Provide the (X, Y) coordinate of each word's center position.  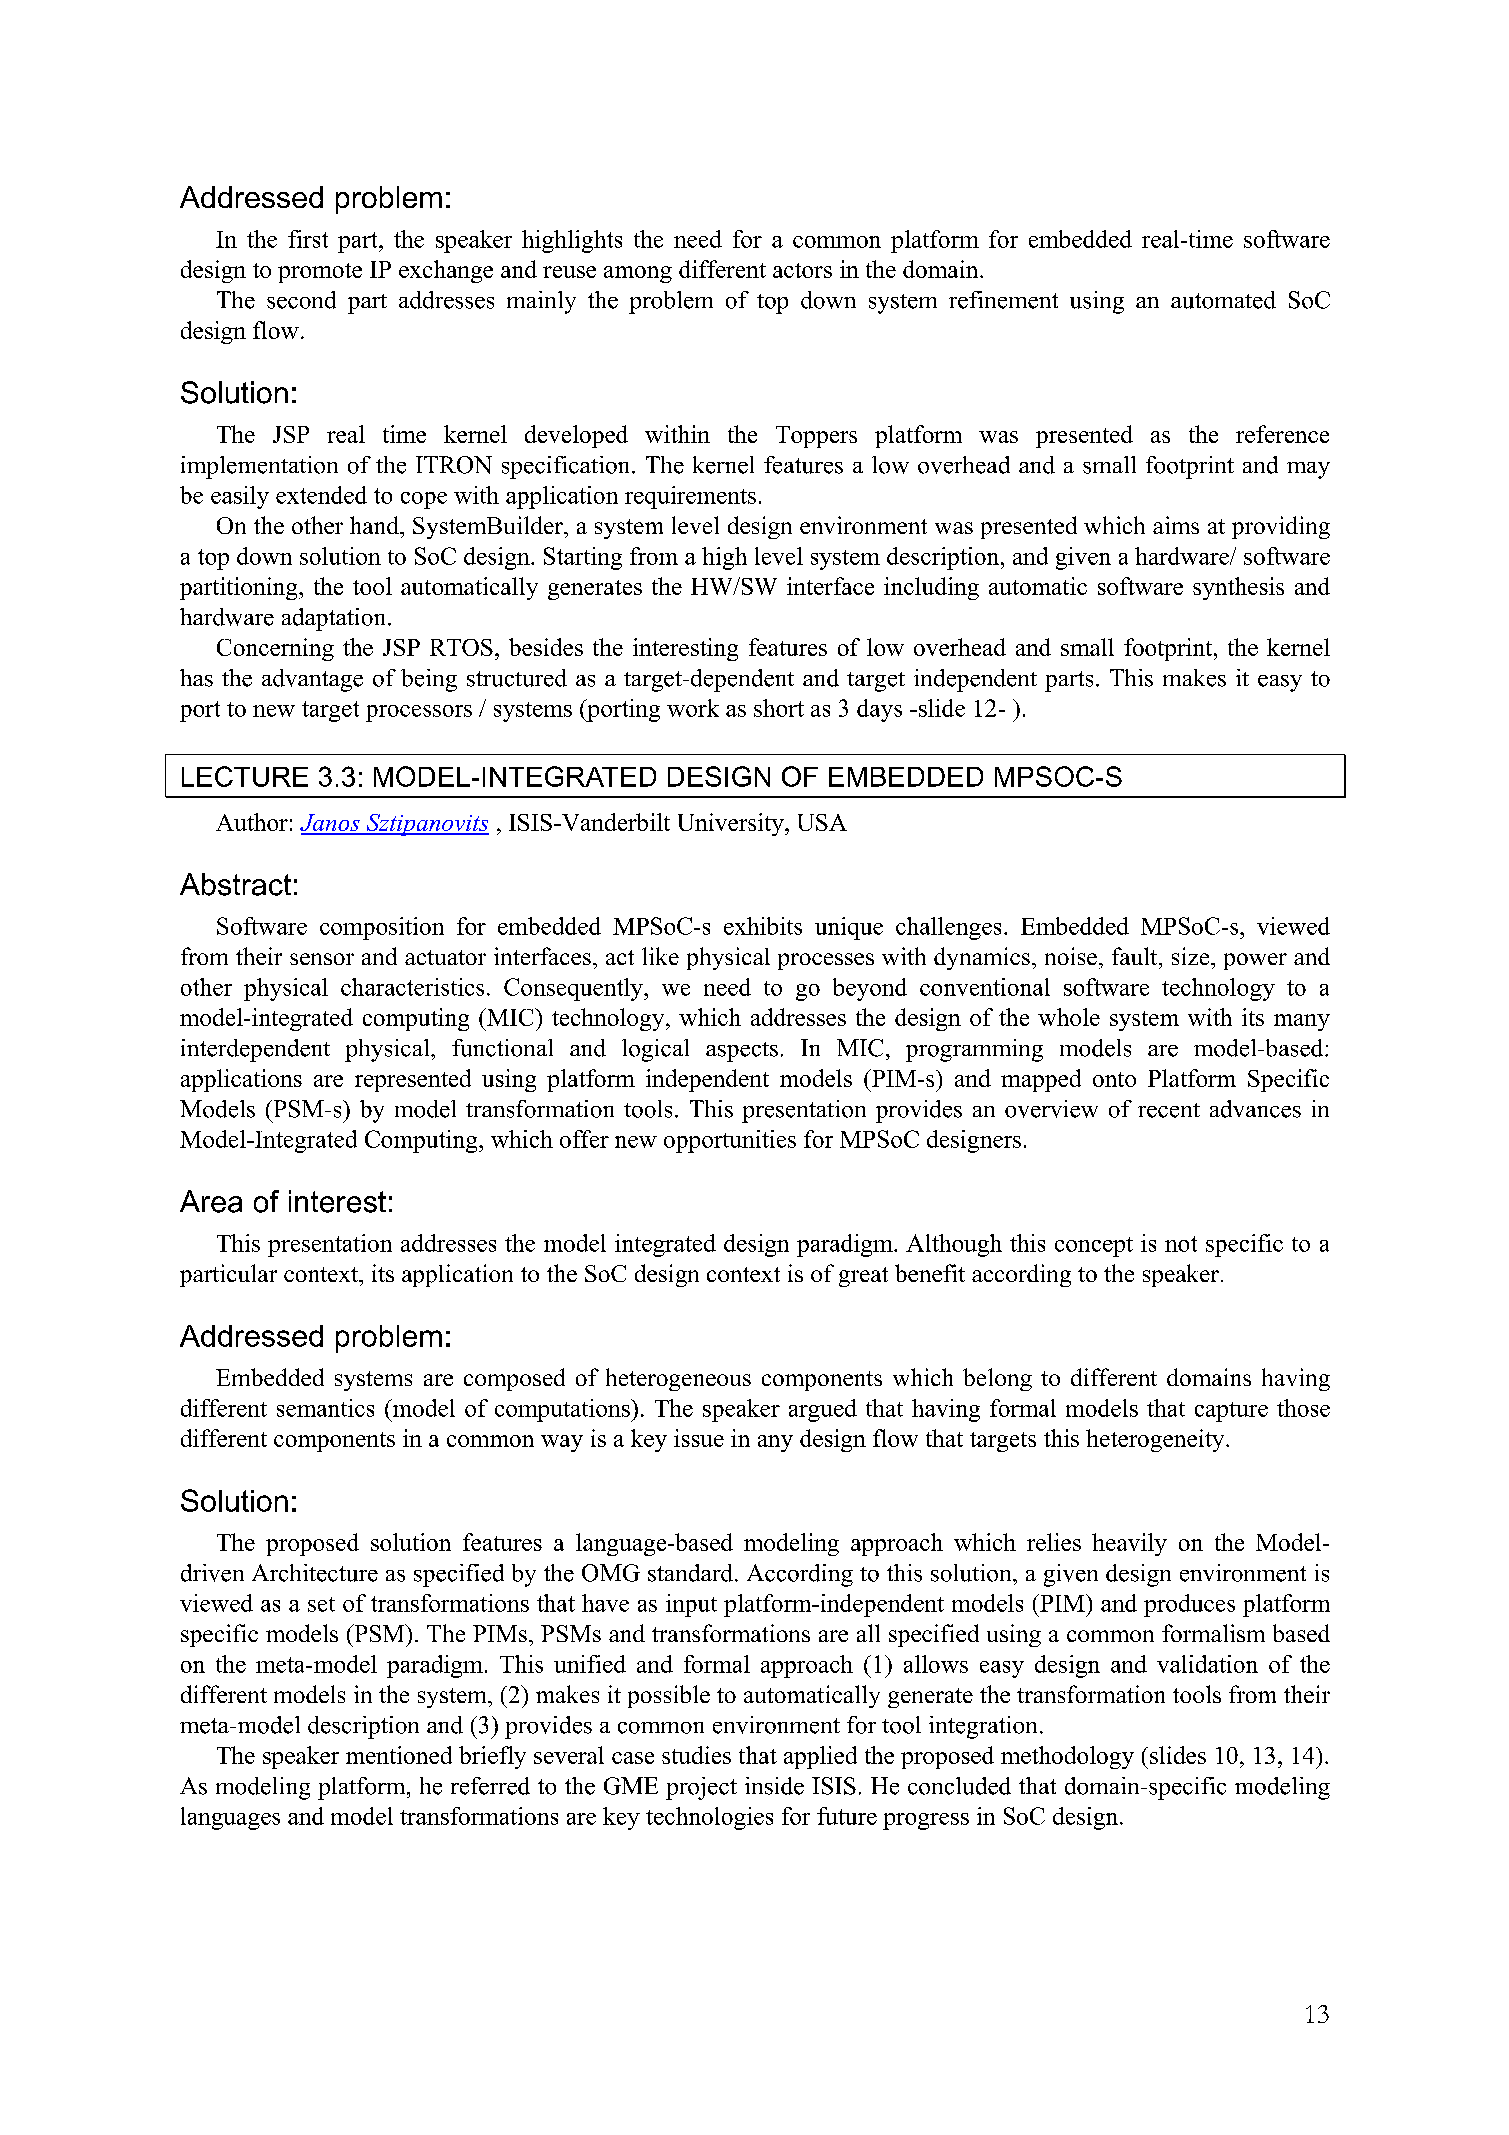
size (1192, 956)
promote (320, 273)
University (732, 824)
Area (211, 1201)
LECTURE (245, 776)
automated (1223, 300)
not (1181, 1244)
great (863, 1277)
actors (802, 270)
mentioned (399, 1755)
